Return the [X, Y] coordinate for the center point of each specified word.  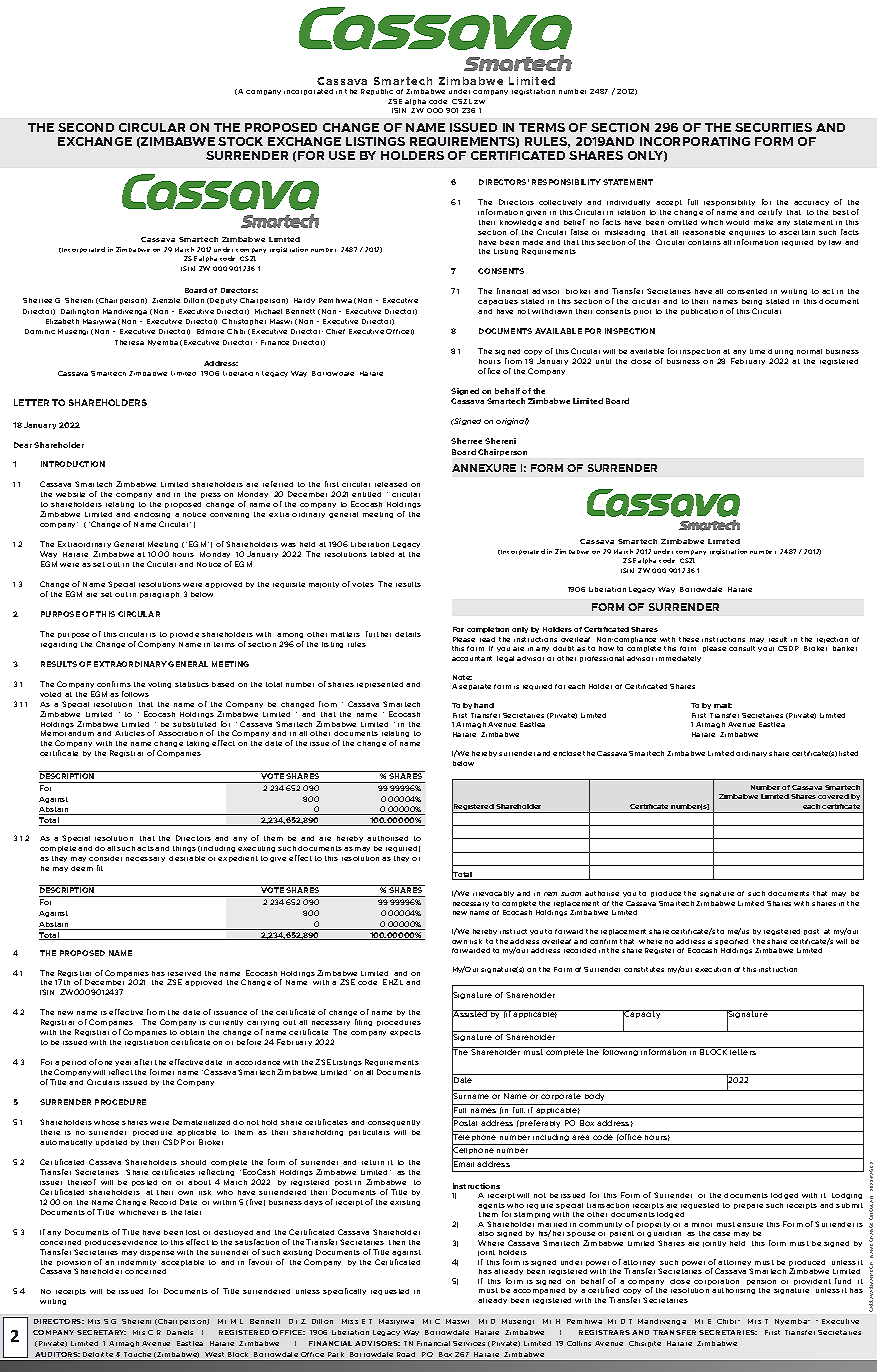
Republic [377, 92]
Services [469, 1343]
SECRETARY [101, 1332]
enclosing [152, 517]
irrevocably [493, 894]
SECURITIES [773, 127]
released [391, 484]
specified [731, 942]
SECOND [86, 127]
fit [100, 868]
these [689, 639]
